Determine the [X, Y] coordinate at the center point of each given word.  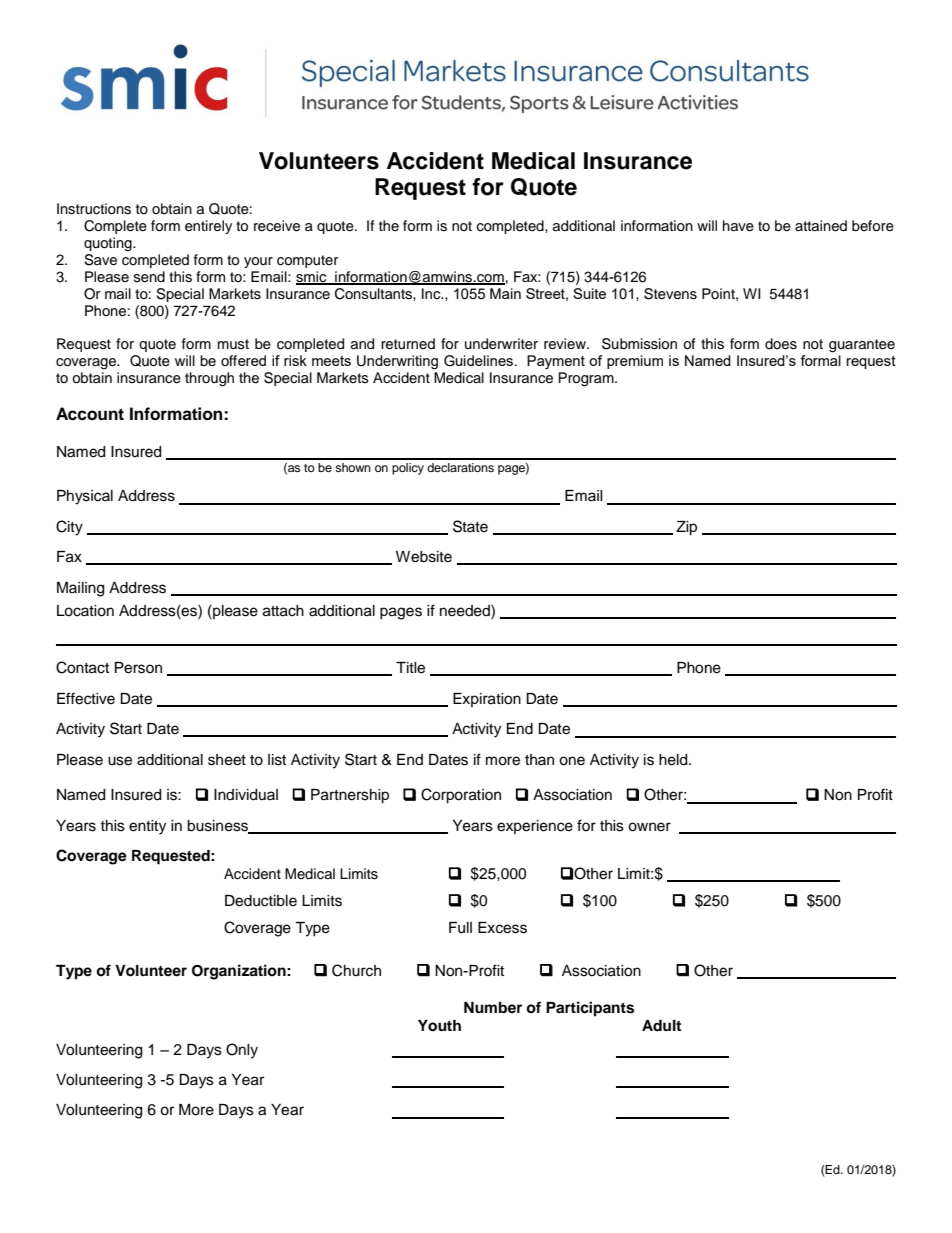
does [781, 344]
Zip [686, 528]
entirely [208, 227]
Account [90, 414]
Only [242, 1051]
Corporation [461, 796]
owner [649, 827]
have [738, 226]
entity [147, 827]
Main [505, 293]
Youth [439, 1026]
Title [410, 668]
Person [138, 668]
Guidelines [478, 361]
